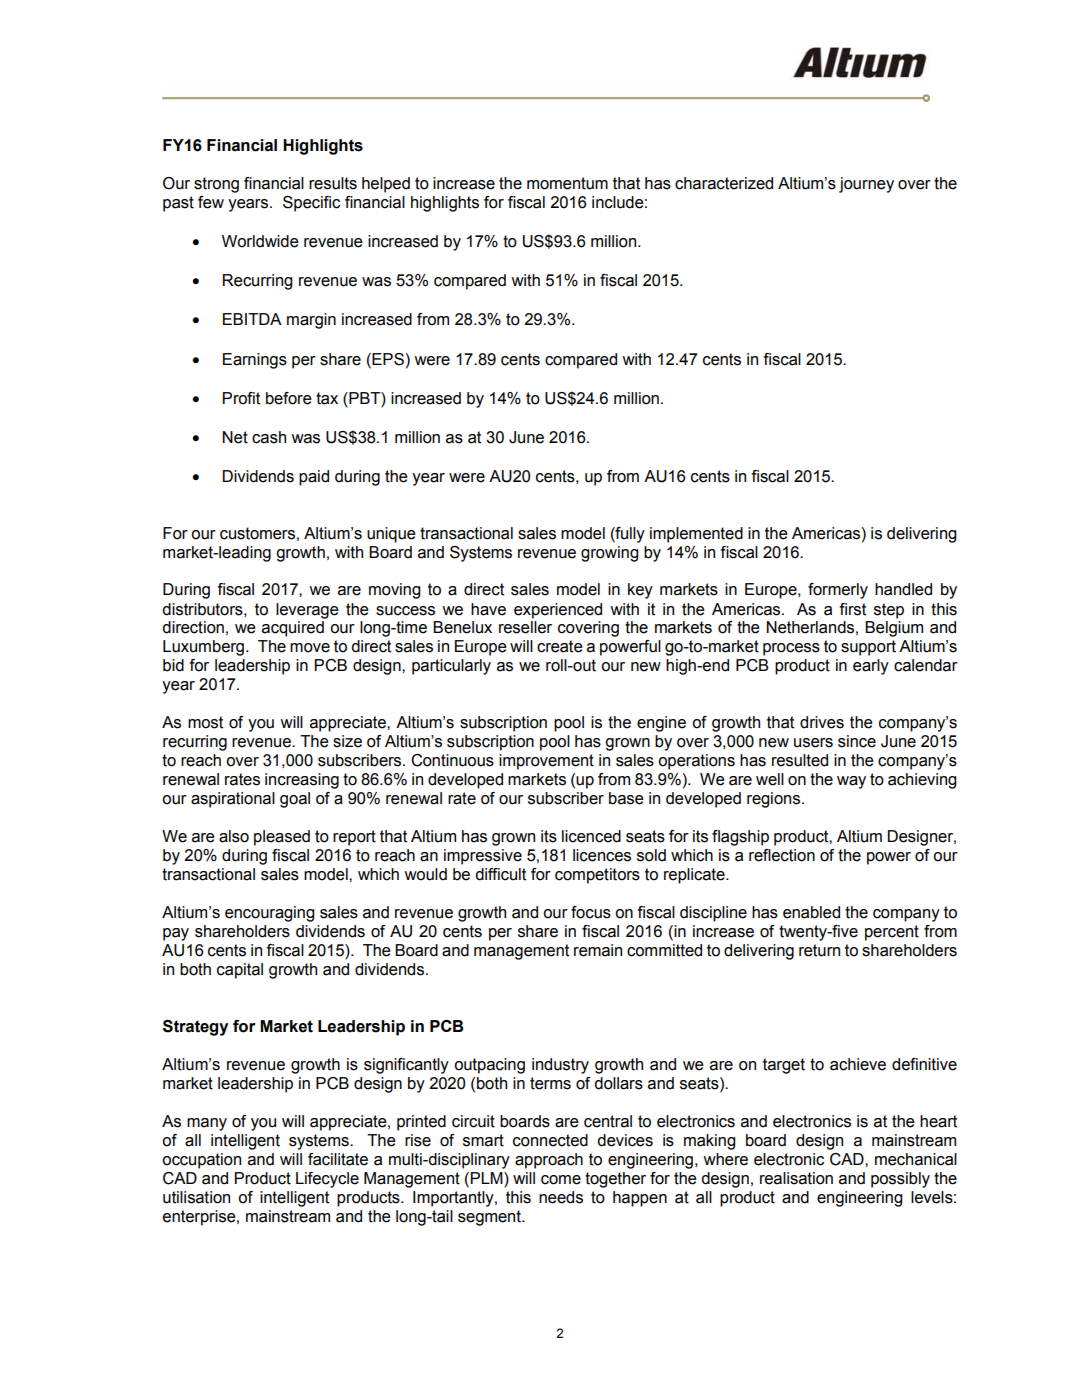  What do you see at coordinates (567, 183) in the screenshot?
I see `momentum` at bounding box center [567, 183].
